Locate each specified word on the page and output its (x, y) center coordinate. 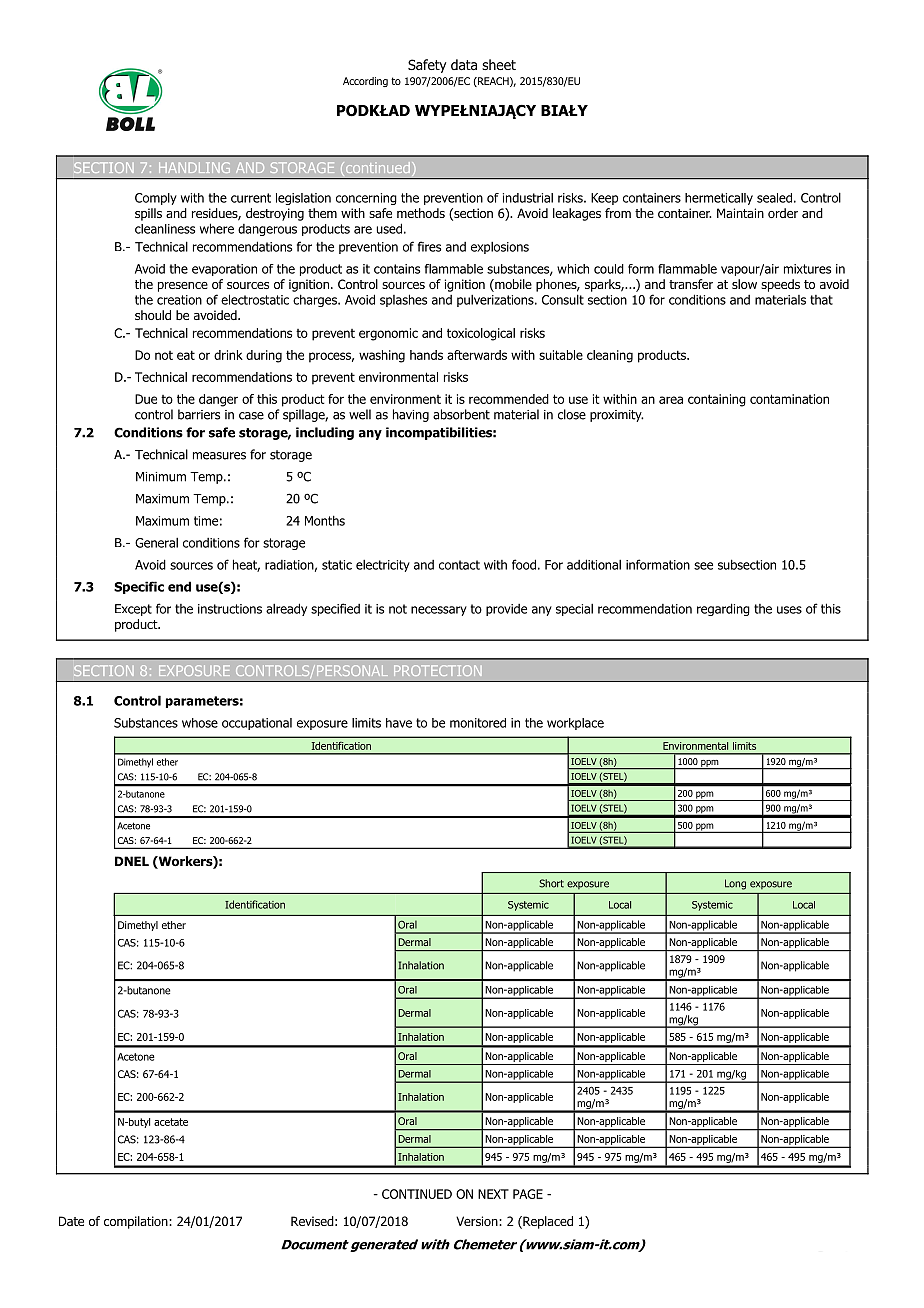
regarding (723, 609)
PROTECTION (437, 670)
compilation (137, 1222)
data (464, 65)
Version (477, 1221)
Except (133, 610)
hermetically (719, 199)
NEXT (493, 1194)
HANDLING (194, 167)
